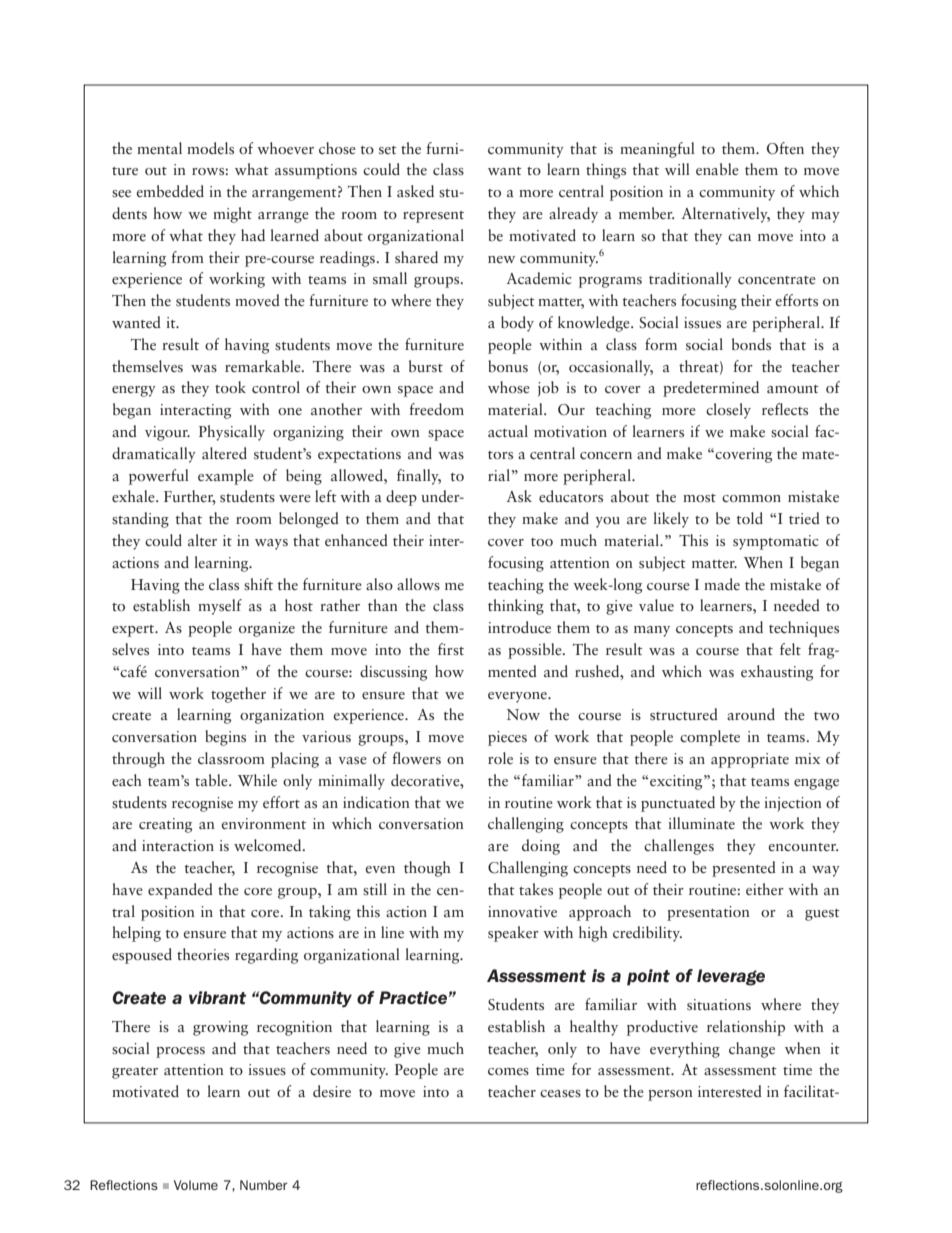  I want to click on Volume, so click(196, 1185).
